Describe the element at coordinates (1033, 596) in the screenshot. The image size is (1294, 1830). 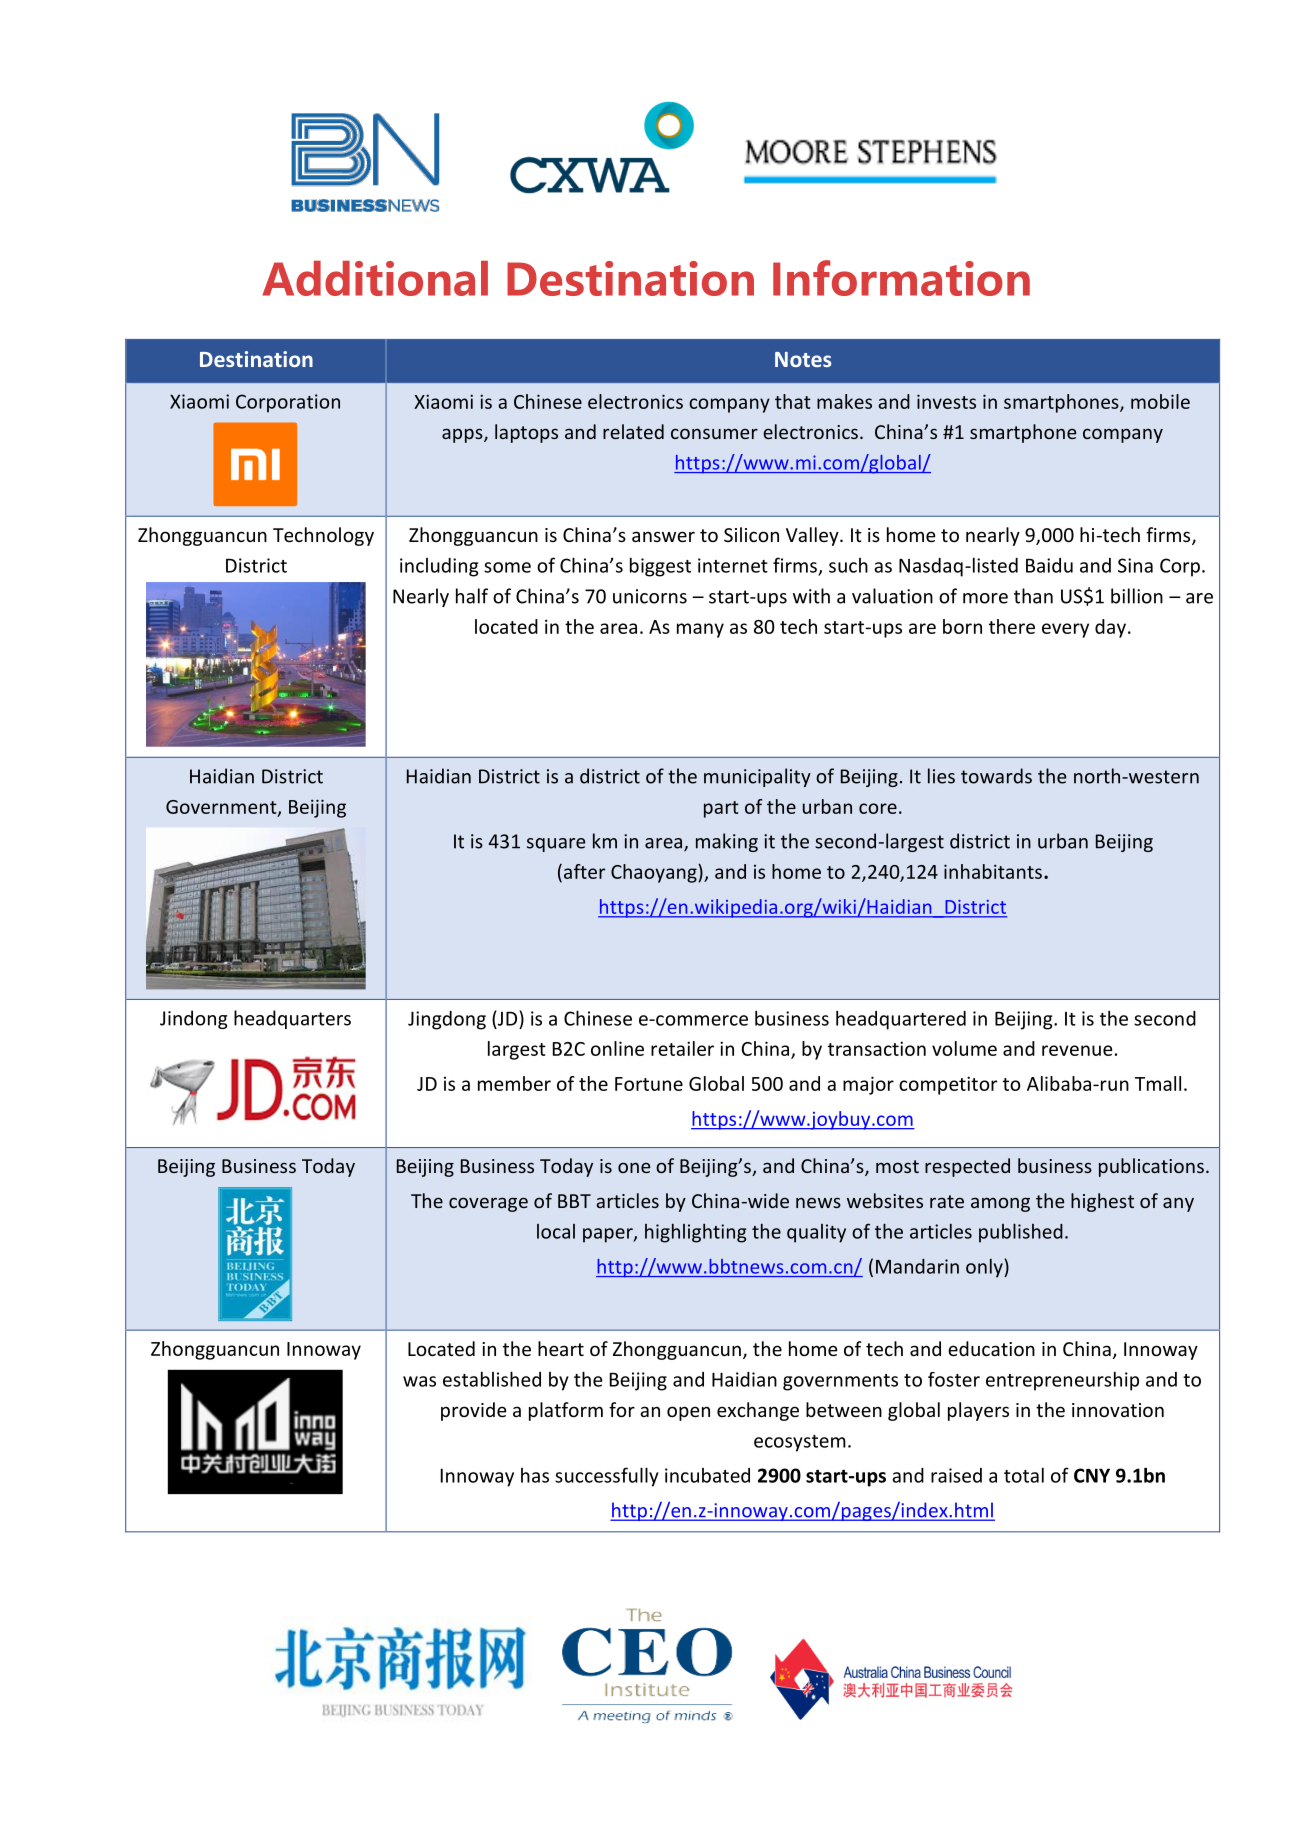
I see `than` at that location.
